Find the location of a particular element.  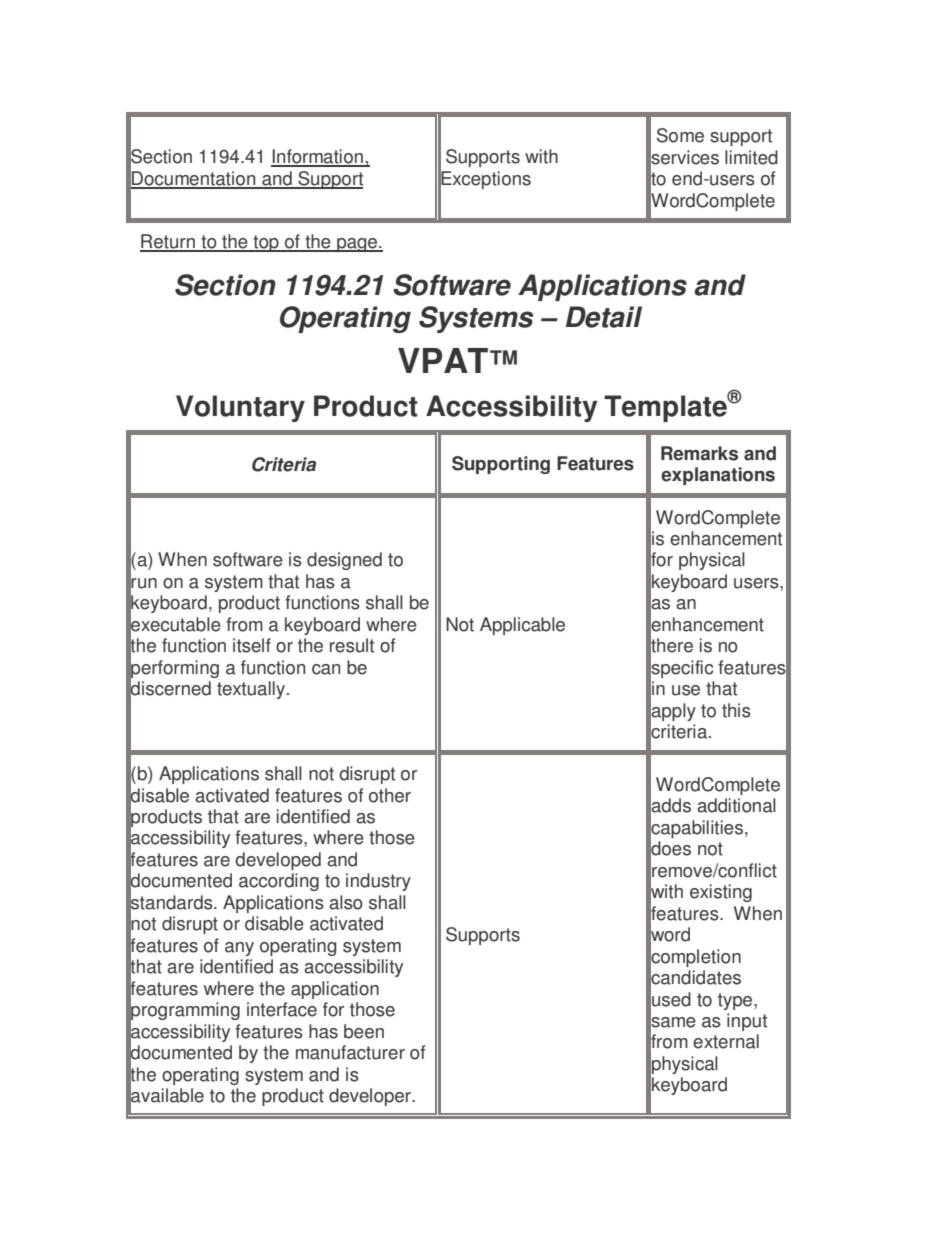

itself is located at coordinates (252, 645).
